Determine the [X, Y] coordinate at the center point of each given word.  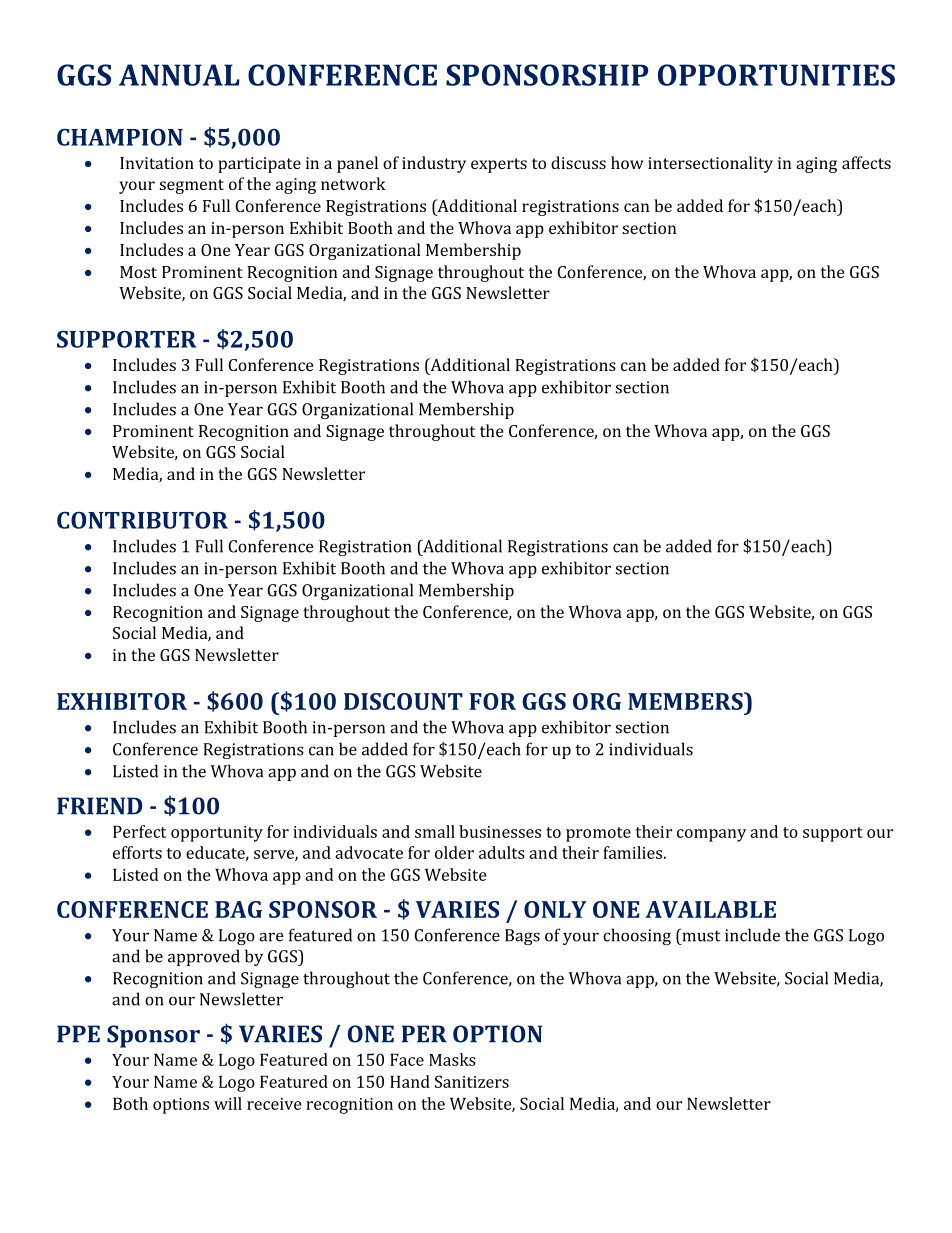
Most [138, 272]
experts [499, 165]
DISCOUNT [403, 701]
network [353, 183]
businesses [500, 831]
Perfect [139, 831]
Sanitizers [472, 1081]
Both [130, 1103]
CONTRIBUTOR [142, 520]
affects [866, 162]
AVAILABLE [710, 909]
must [700, 935]
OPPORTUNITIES [776, 75]
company [711, 835]
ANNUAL [179, 75]
